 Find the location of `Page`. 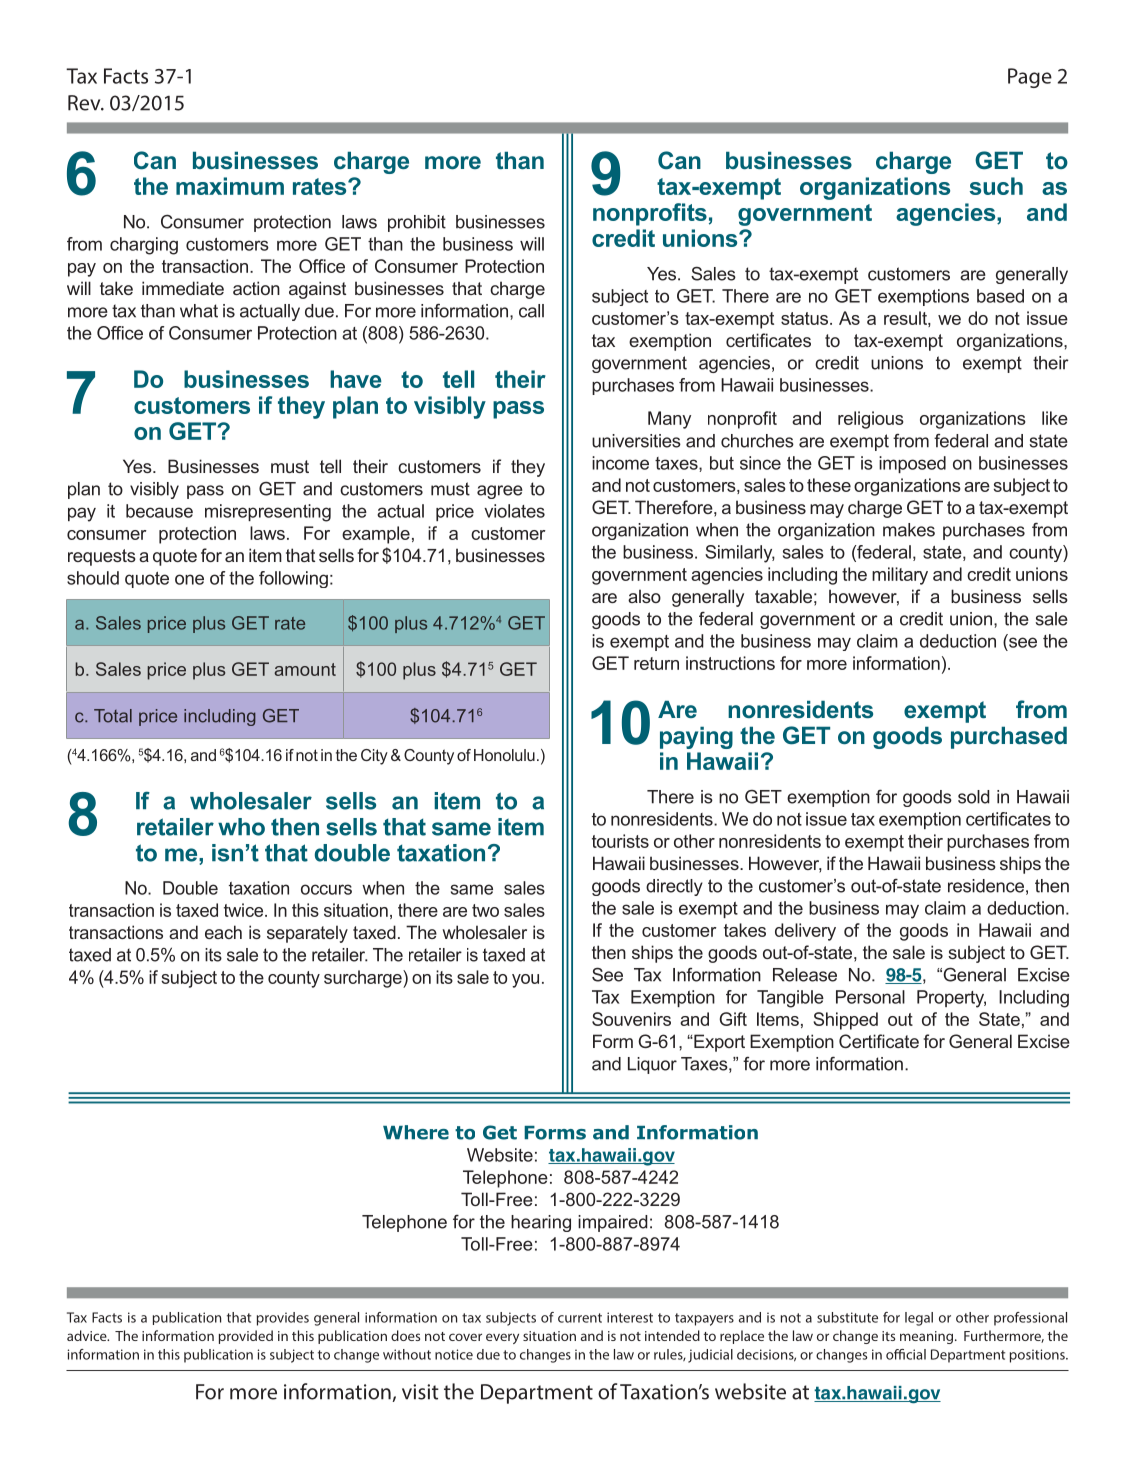

Page is located at coordinates (1030, 78).
